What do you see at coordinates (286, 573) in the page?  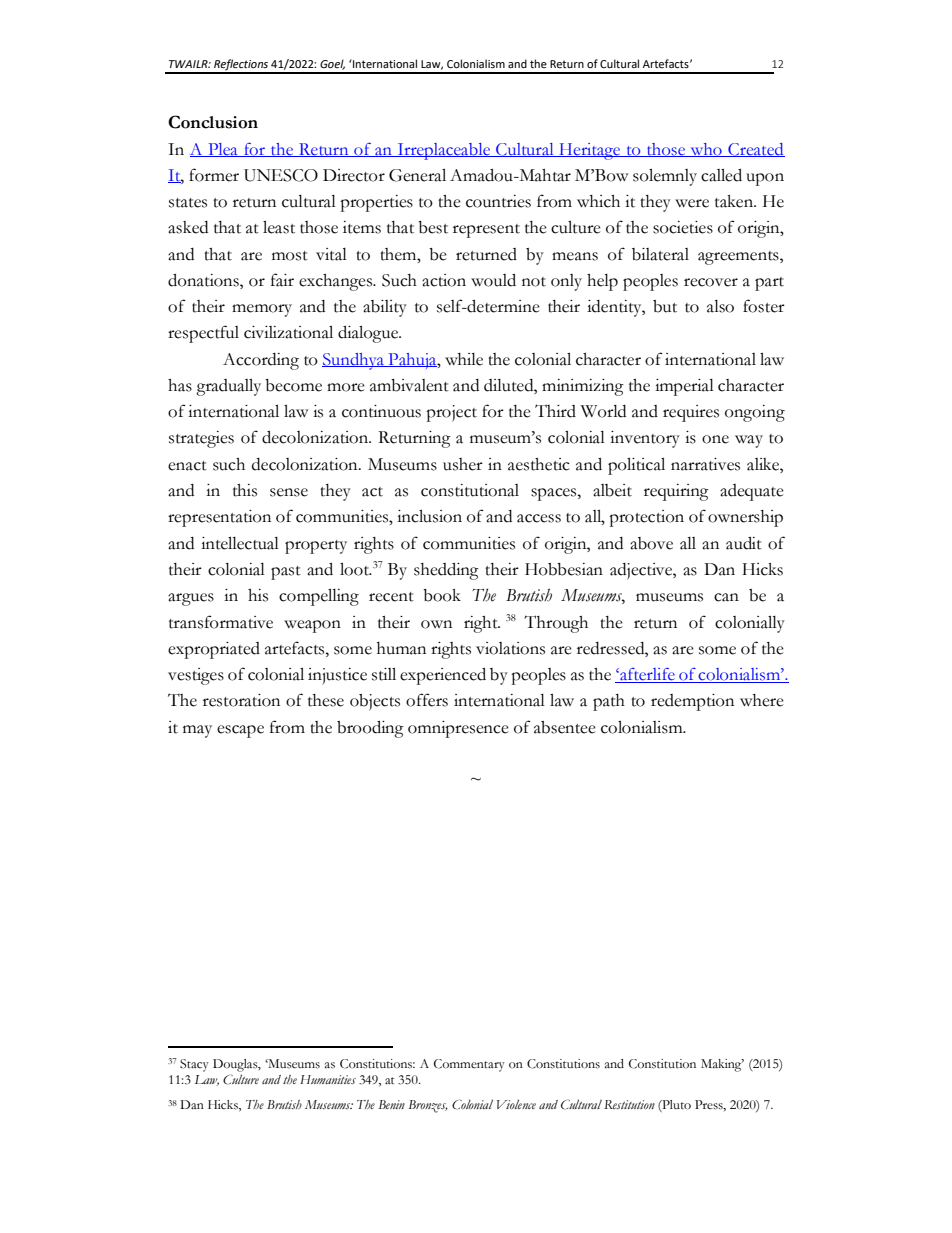 I see `past` at bounding box center [286, 573].
